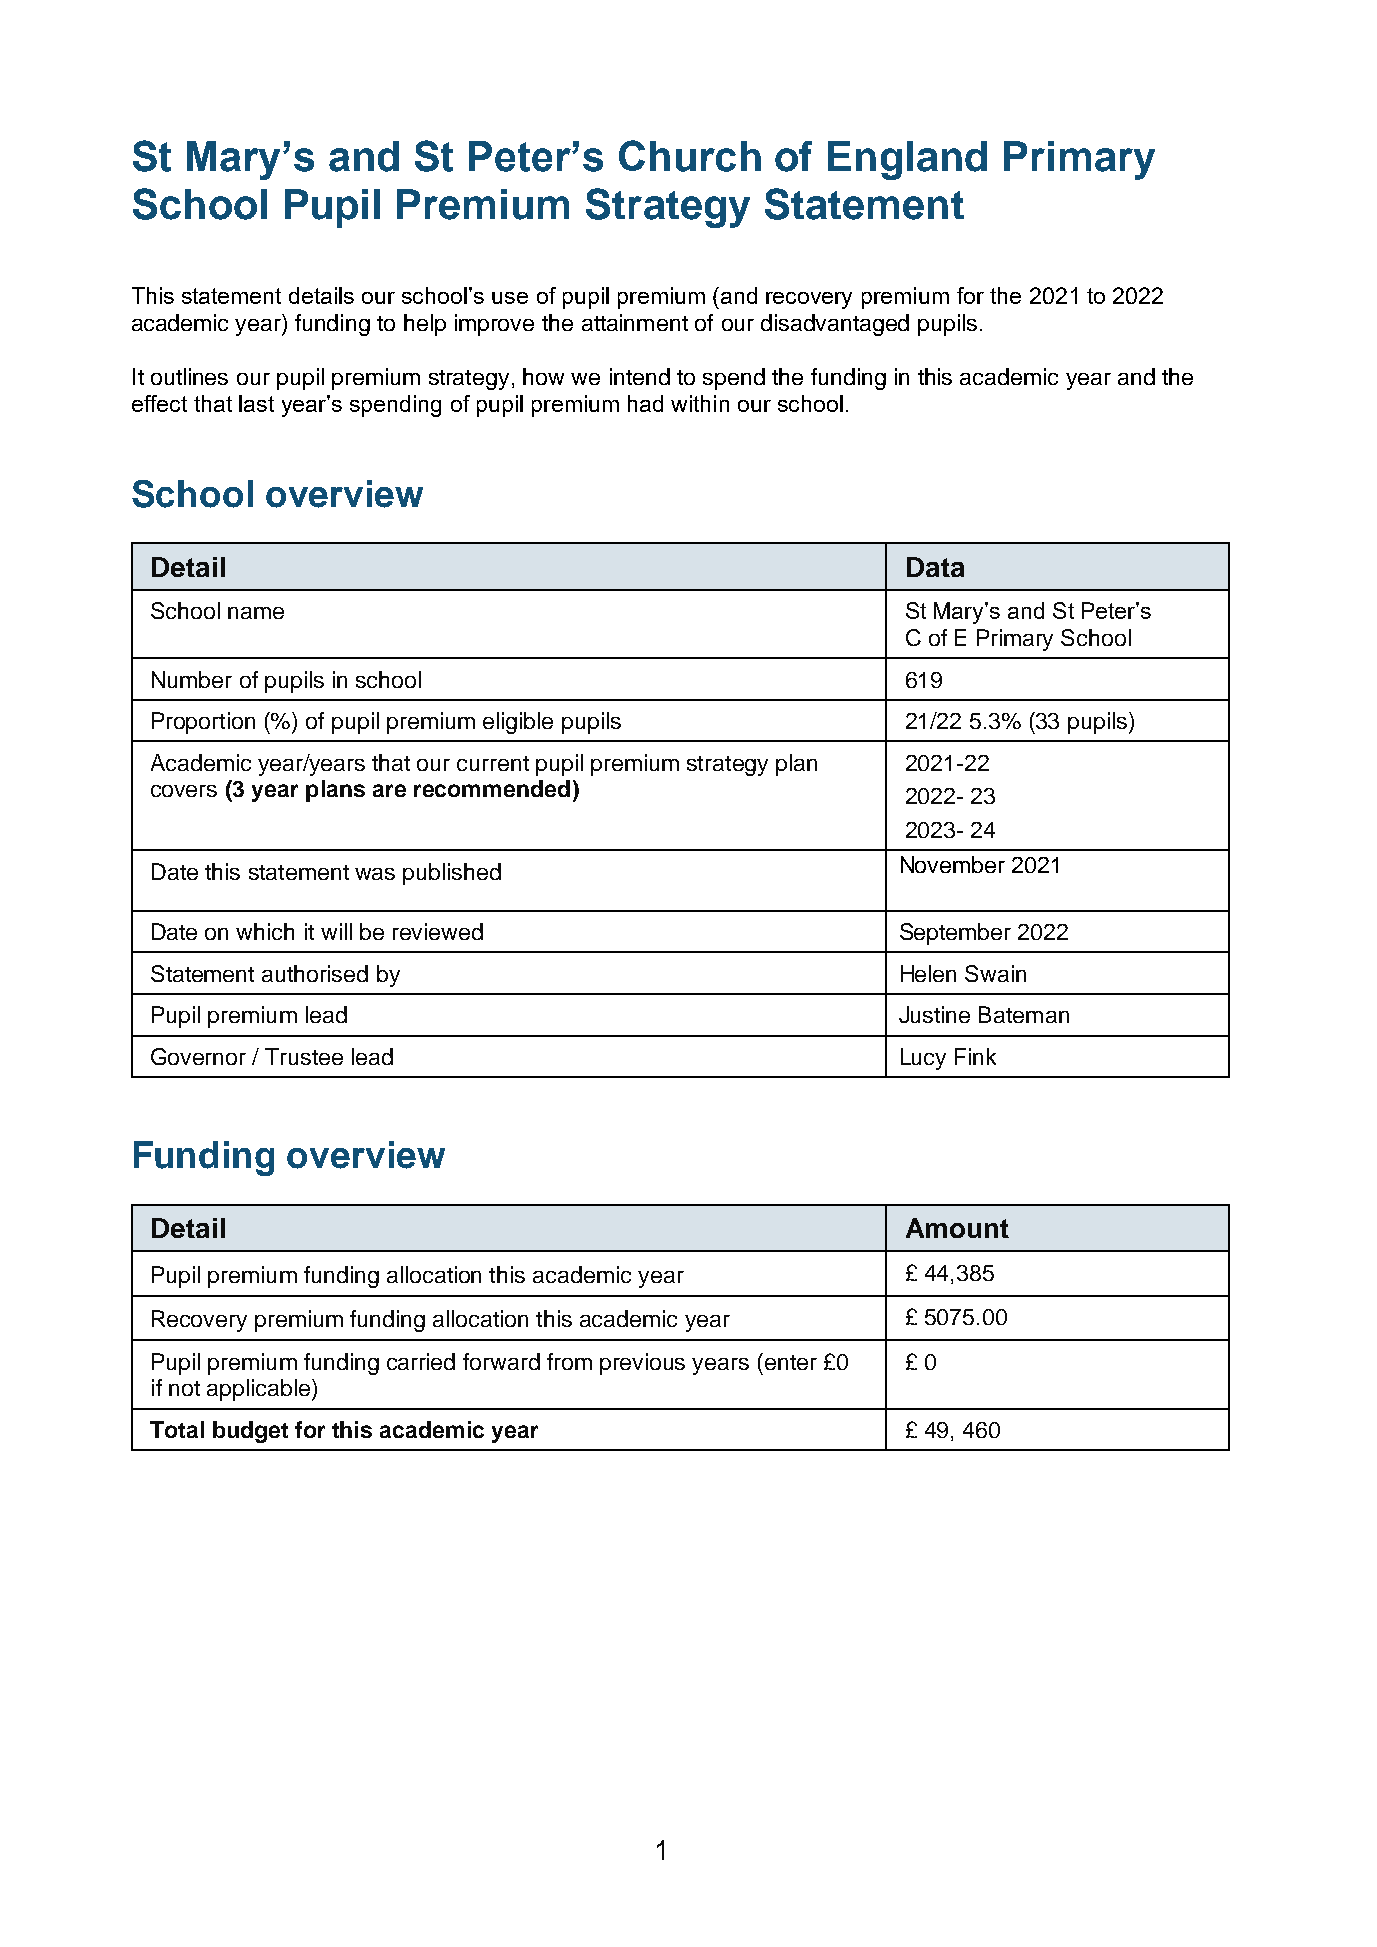  What do you see at coordinates (690, 156) in the screenshot?
I see `Church` at bounding box center [690, 156].
